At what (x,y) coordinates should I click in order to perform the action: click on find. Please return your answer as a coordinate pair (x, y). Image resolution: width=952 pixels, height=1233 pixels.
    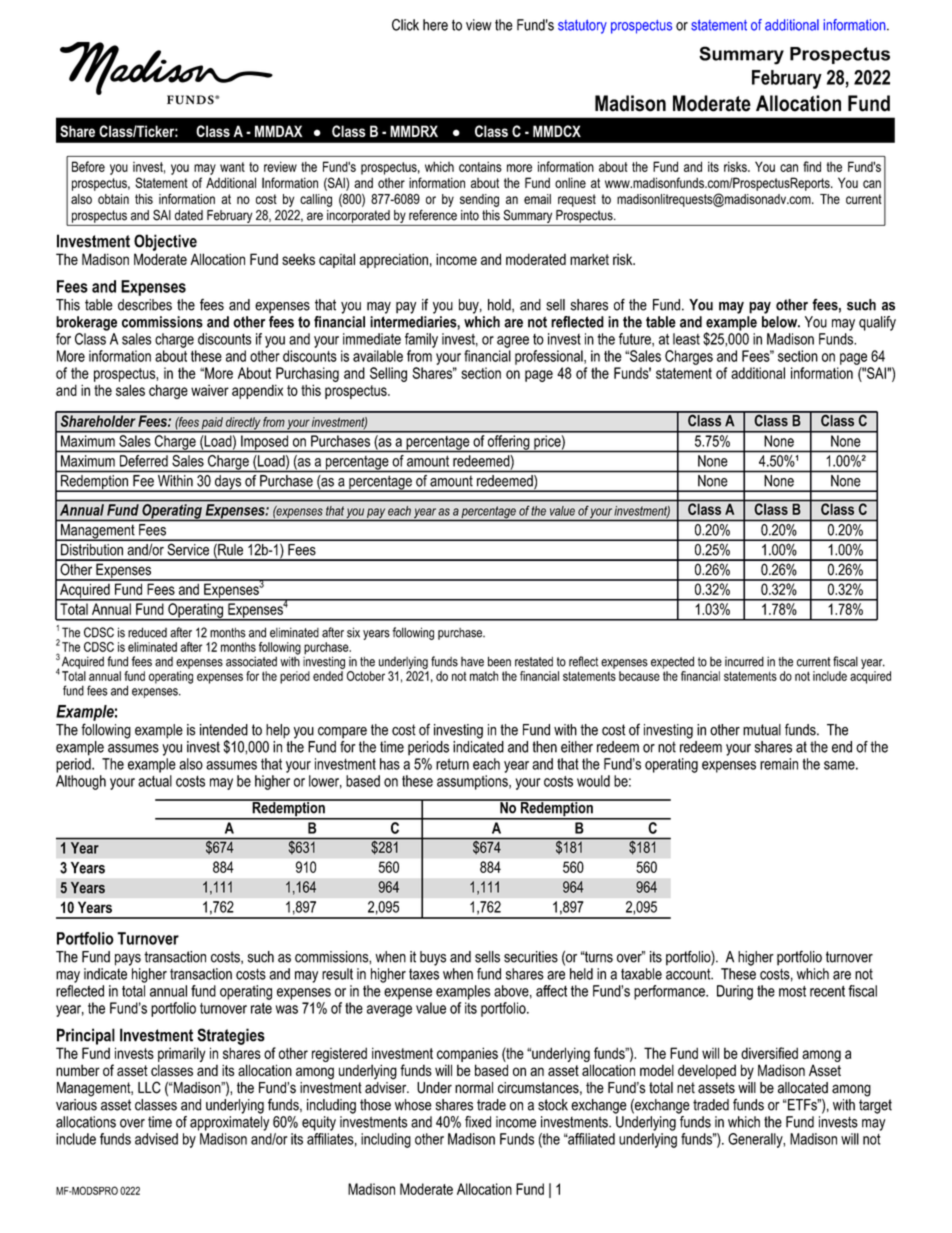
    Looking at the image, I should click on (812, 166).
